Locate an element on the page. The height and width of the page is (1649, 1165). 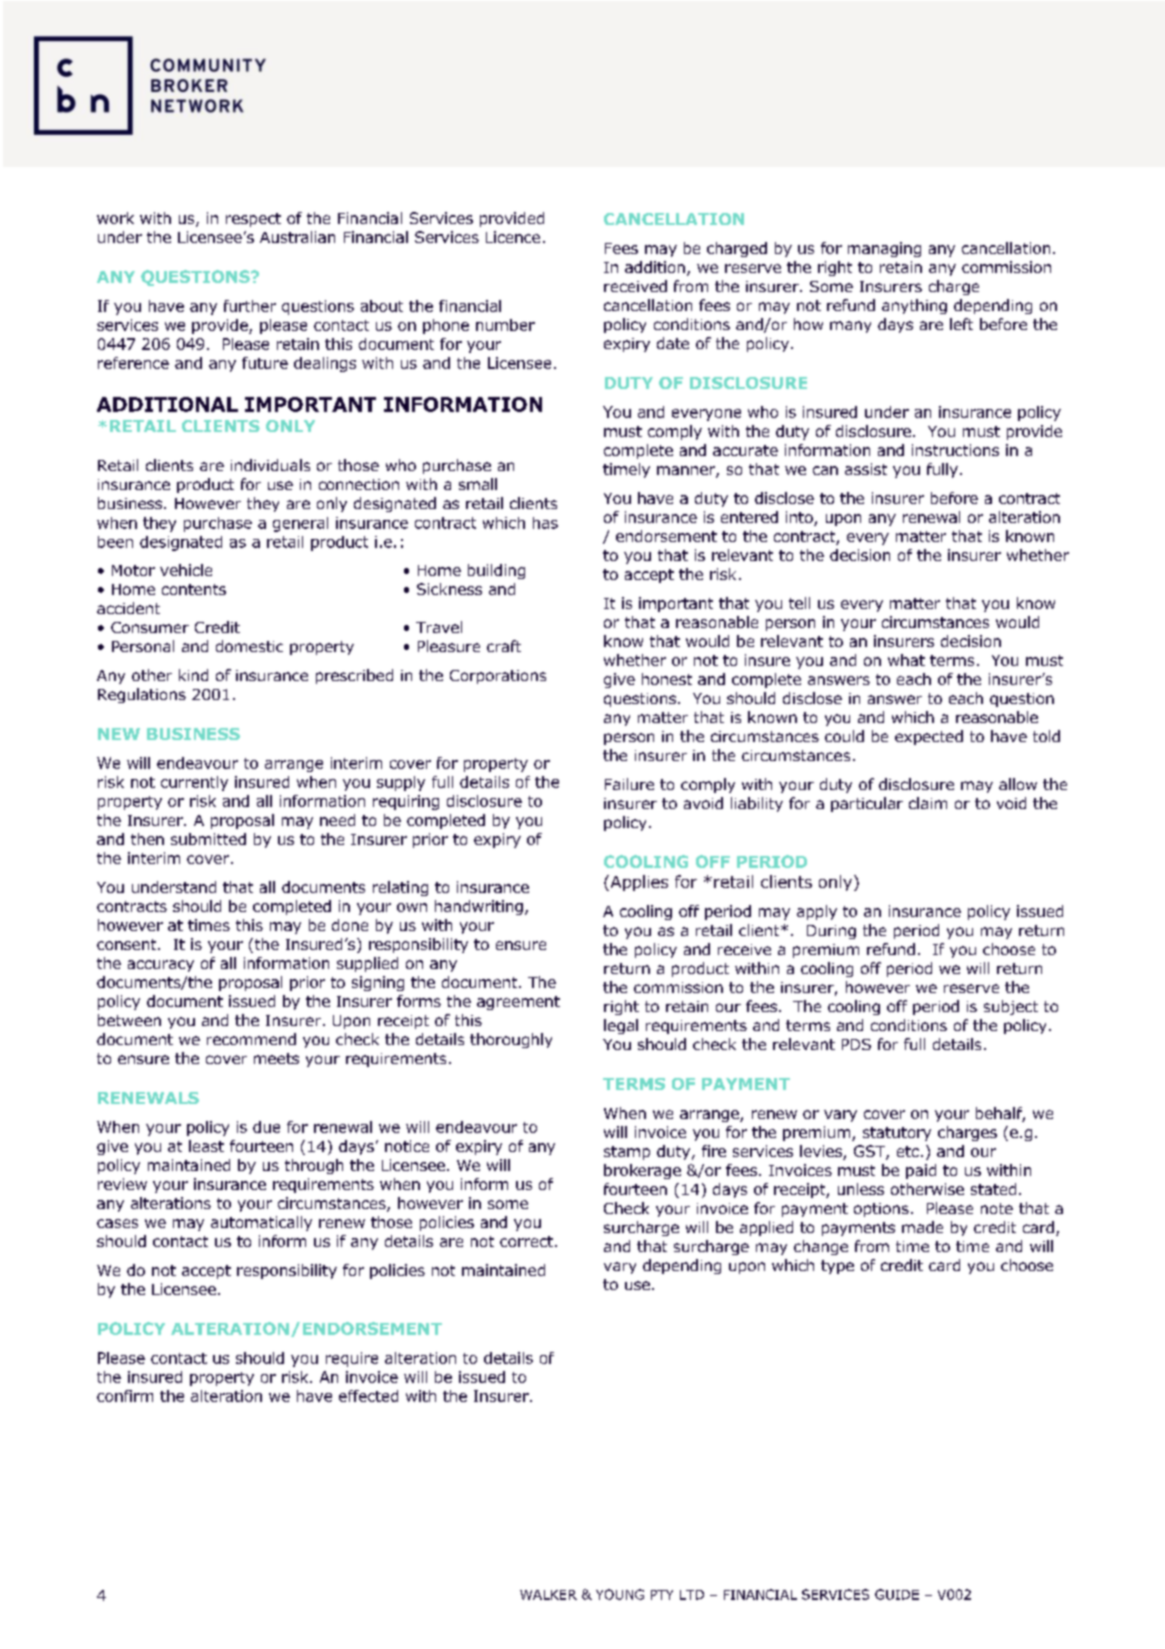
confirm is located at coordinates (125, 1396).
